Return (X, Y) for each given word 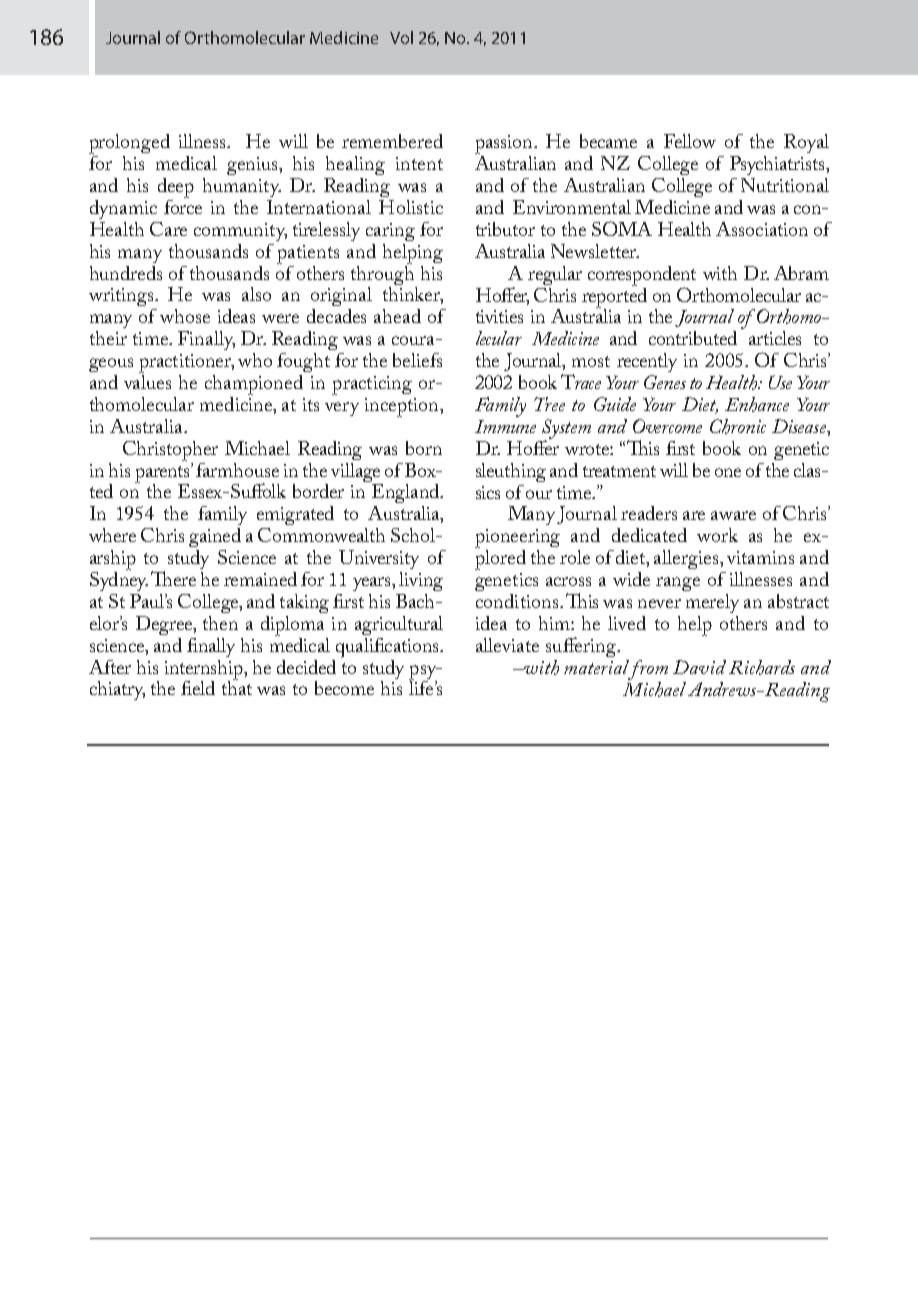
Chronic (738, 426)
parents (164, 474)
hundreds (126, 273)
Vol (401, 37)
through (382, 274)
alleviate (507, 645)
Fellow (690, 141)
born (424, 448)
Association (762, 229)
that (237, 686)
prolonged (129, 144)
